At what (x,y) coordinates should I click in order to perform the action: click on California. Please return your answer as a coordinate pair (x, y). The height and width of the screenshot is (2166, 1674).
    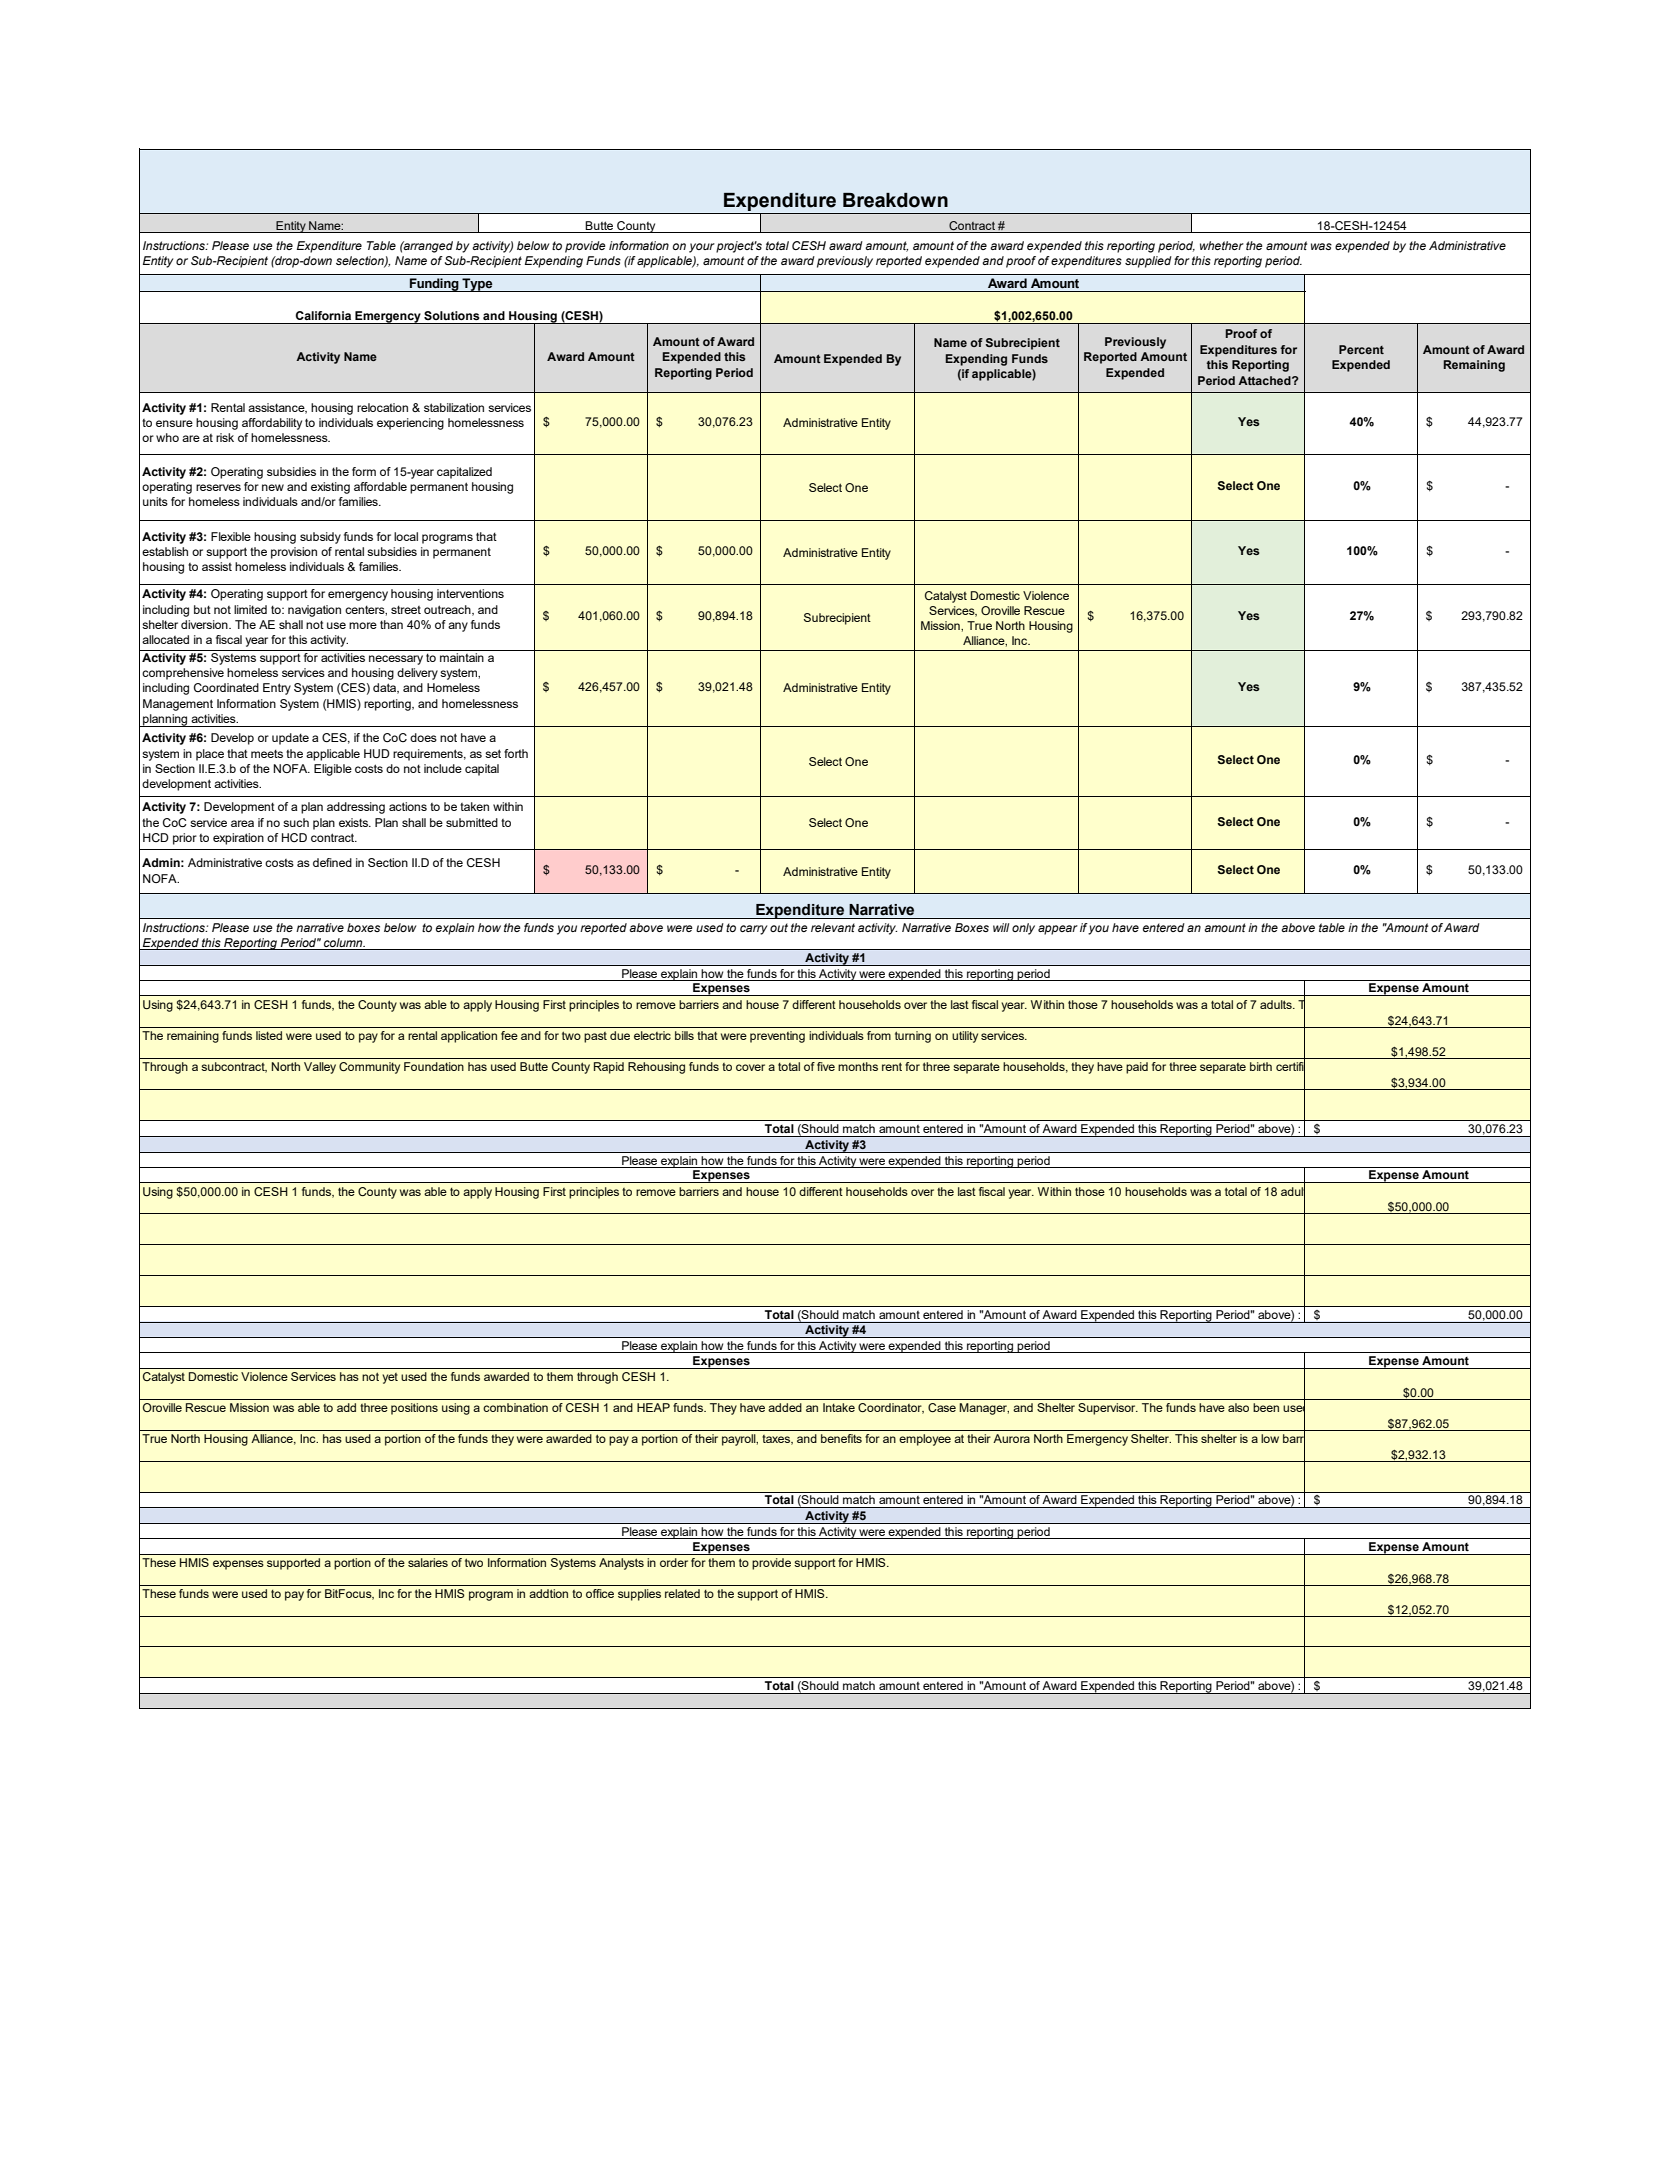
    Looking at the image, I should click on (323, 315).
